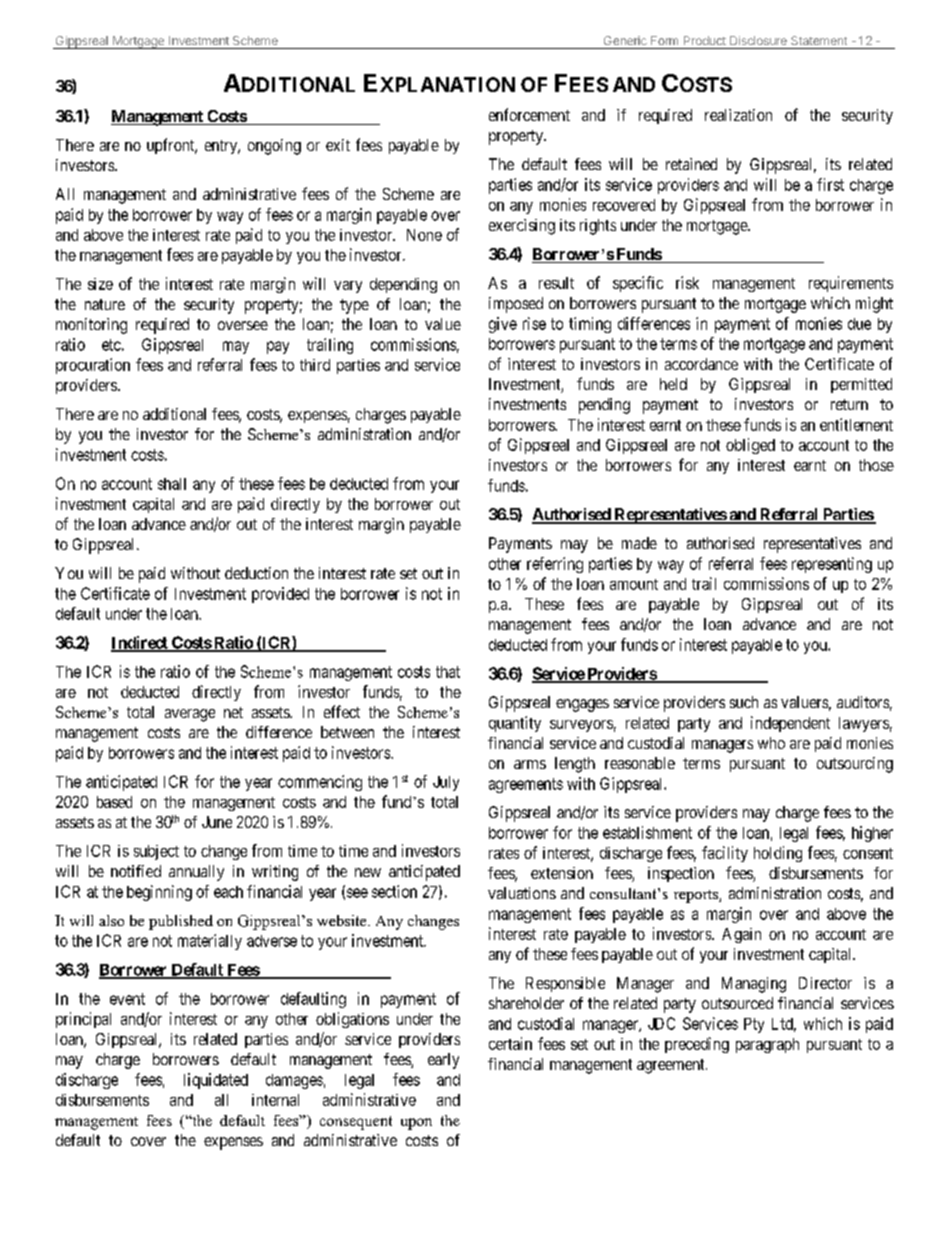  What do you see at coordinates (758, 40) in the screenshot?
I see `Disclosure` at bounding box center [758, 40].
